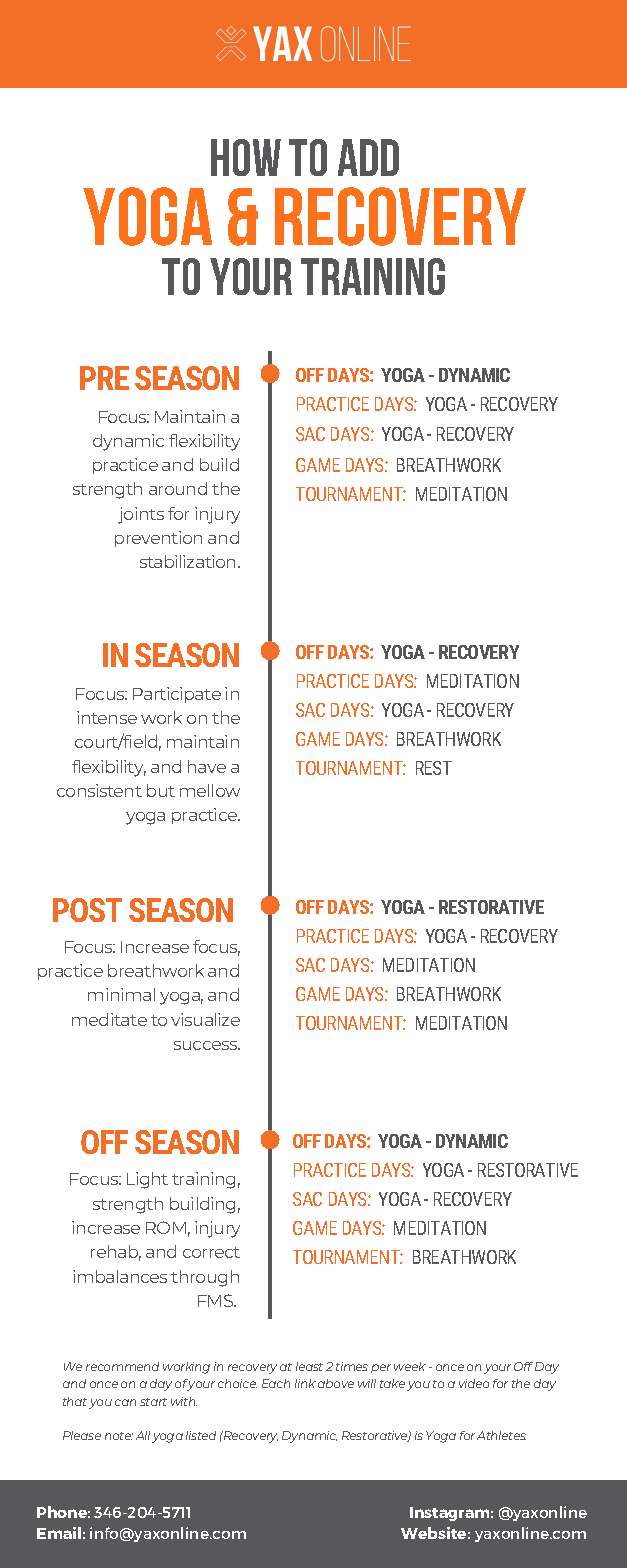 This screenshot has width=627, height=1568. What do you see at coordinates (205, 1019) in the screenshot?
I see `visualize` at bounding box center [205, 1019].
